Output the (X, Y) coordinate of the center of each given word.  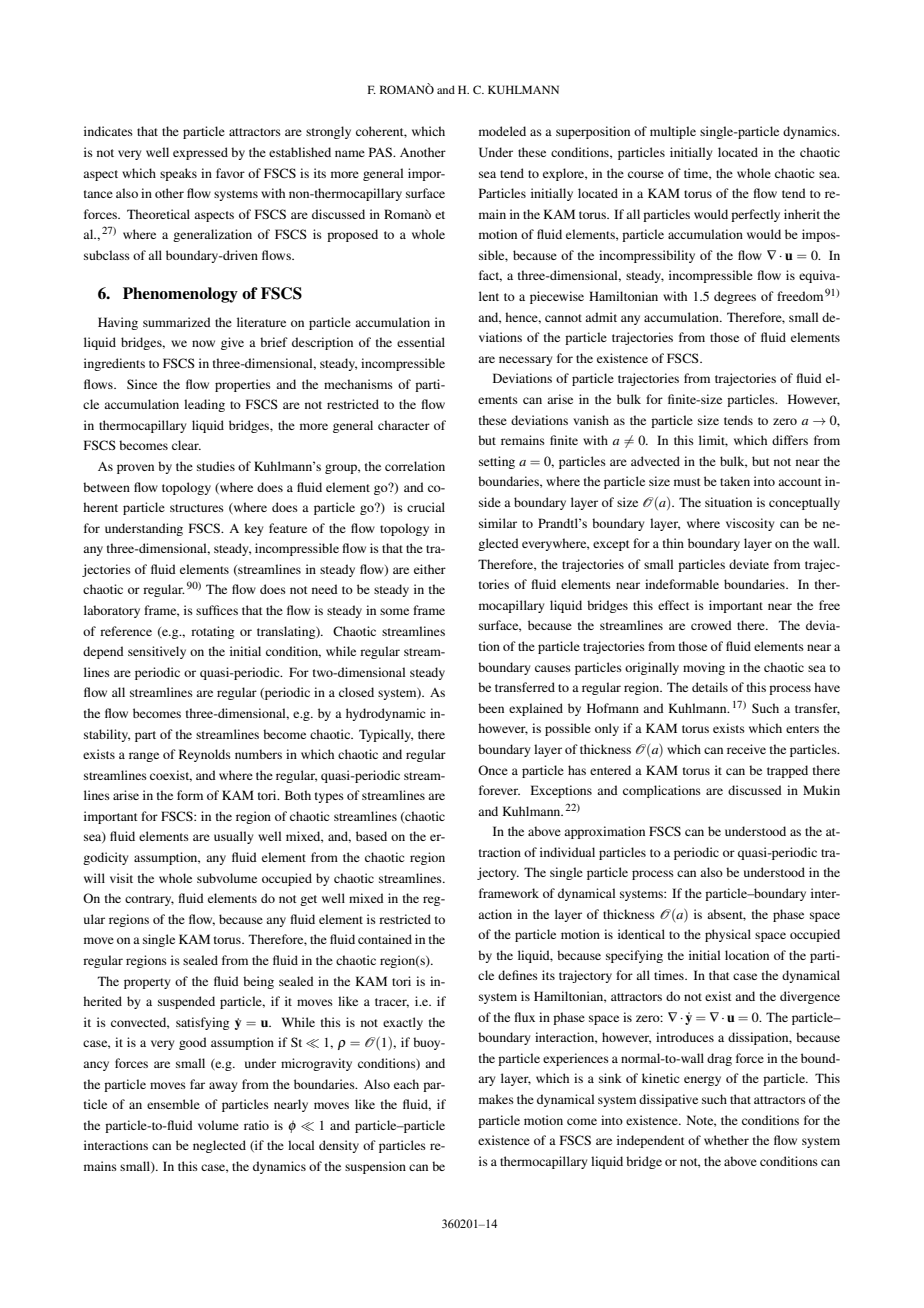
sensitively (157, 652)
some (394, 611)
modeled (502, 131)
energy (702, 1081)
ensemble (173, 1104)
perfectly (755, 215)
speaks (178, 174)
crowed (711, 625)
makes (496, 1099)
